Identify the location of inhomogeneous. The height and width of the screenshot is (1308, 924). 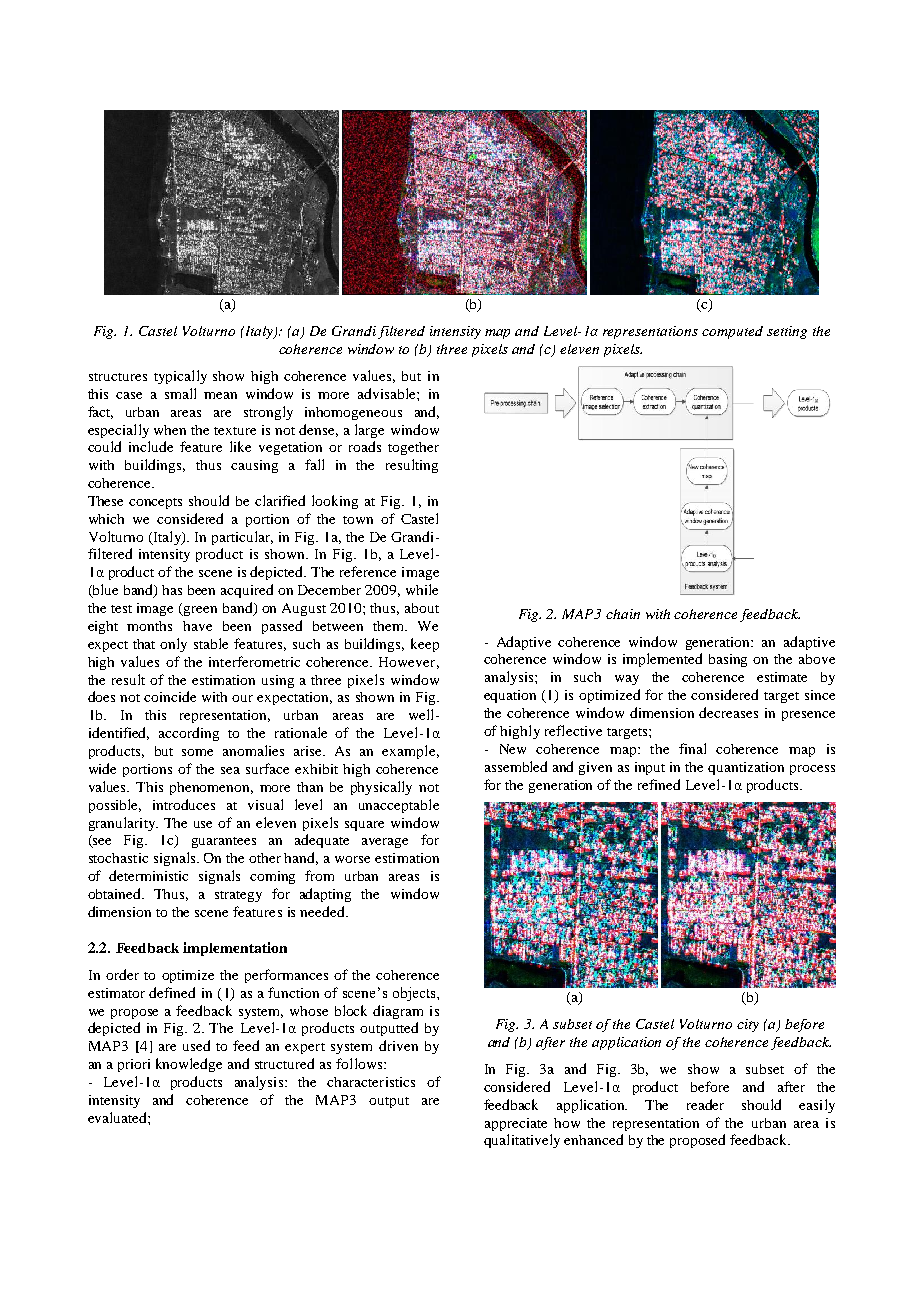
(353, 413).
